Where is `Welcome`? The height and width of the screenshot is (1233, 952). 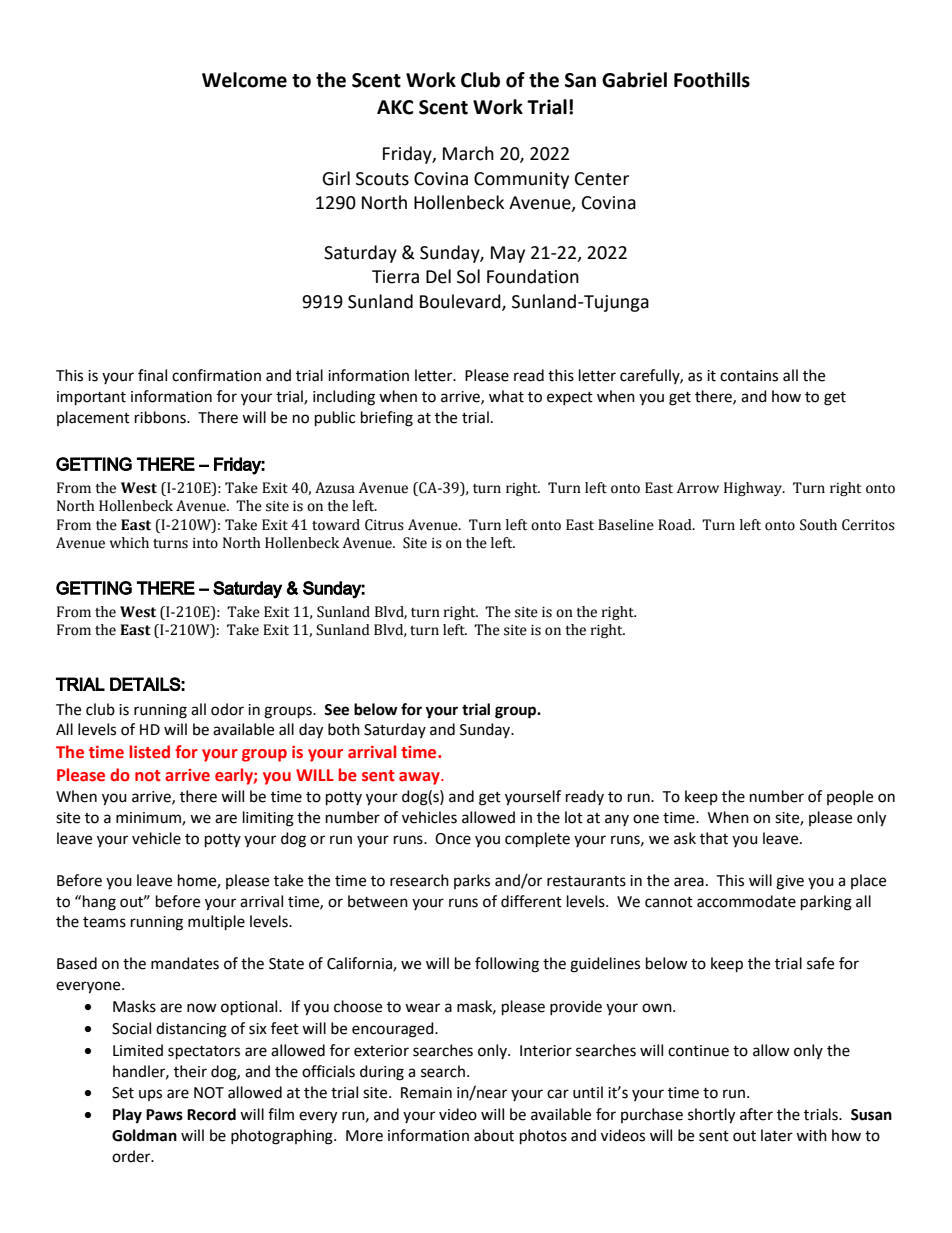 Welcome is located at coordinates (244, 80).
